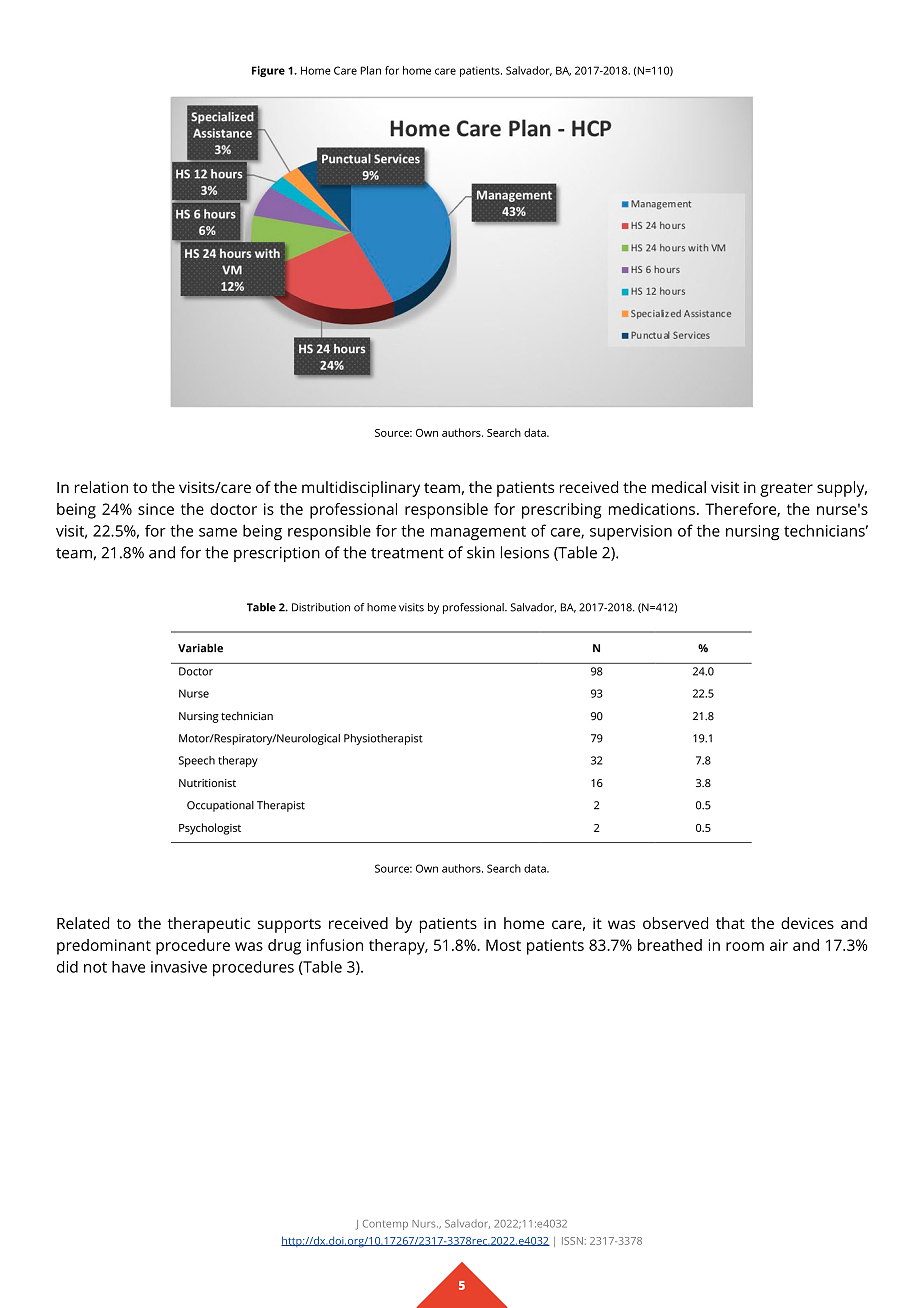 Image resolution: width=924 pixels, height=1308 pixels. Describe the element at coordinates (572, 1241) in the page. I see `ISSN` at that location.
